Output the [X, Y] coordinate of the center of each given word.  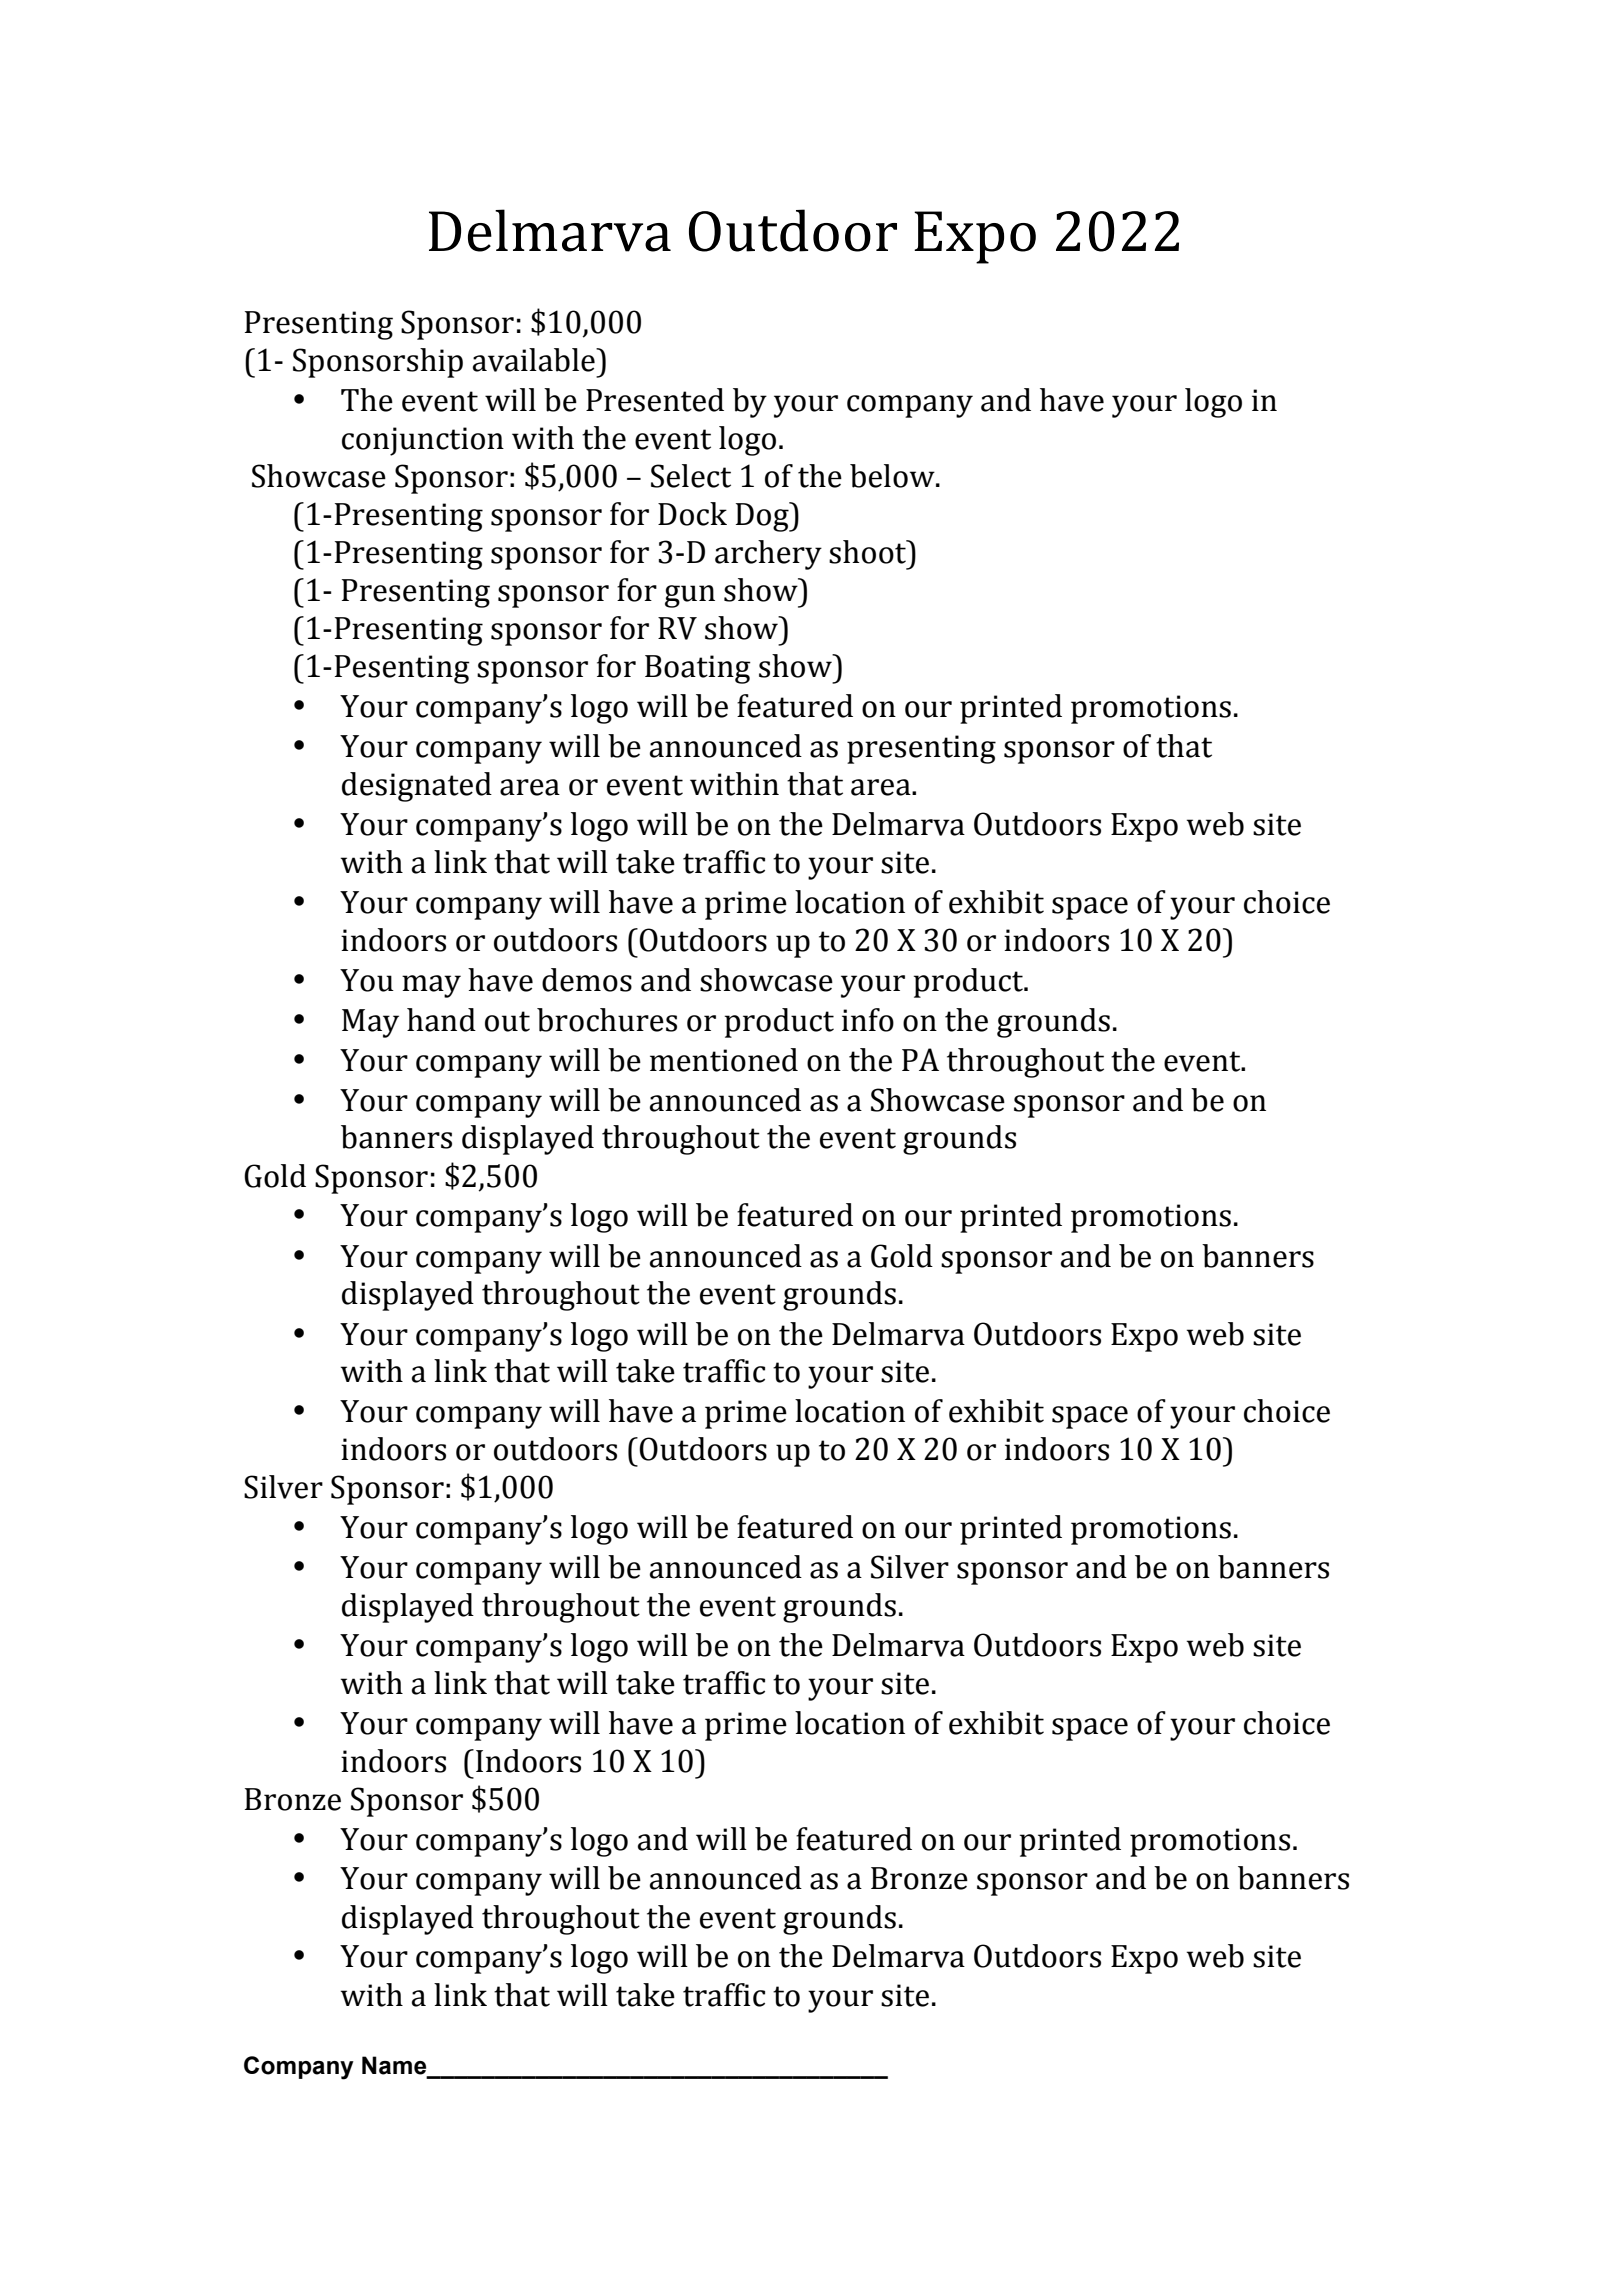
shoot [869, 552]
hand [441, 1020]
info [868, 1020]
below [893, 476]
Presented [655, 400]
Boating [698, 669]
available [535, 360]
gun [690, 596]
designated [417, 787]
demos [587, 980]
